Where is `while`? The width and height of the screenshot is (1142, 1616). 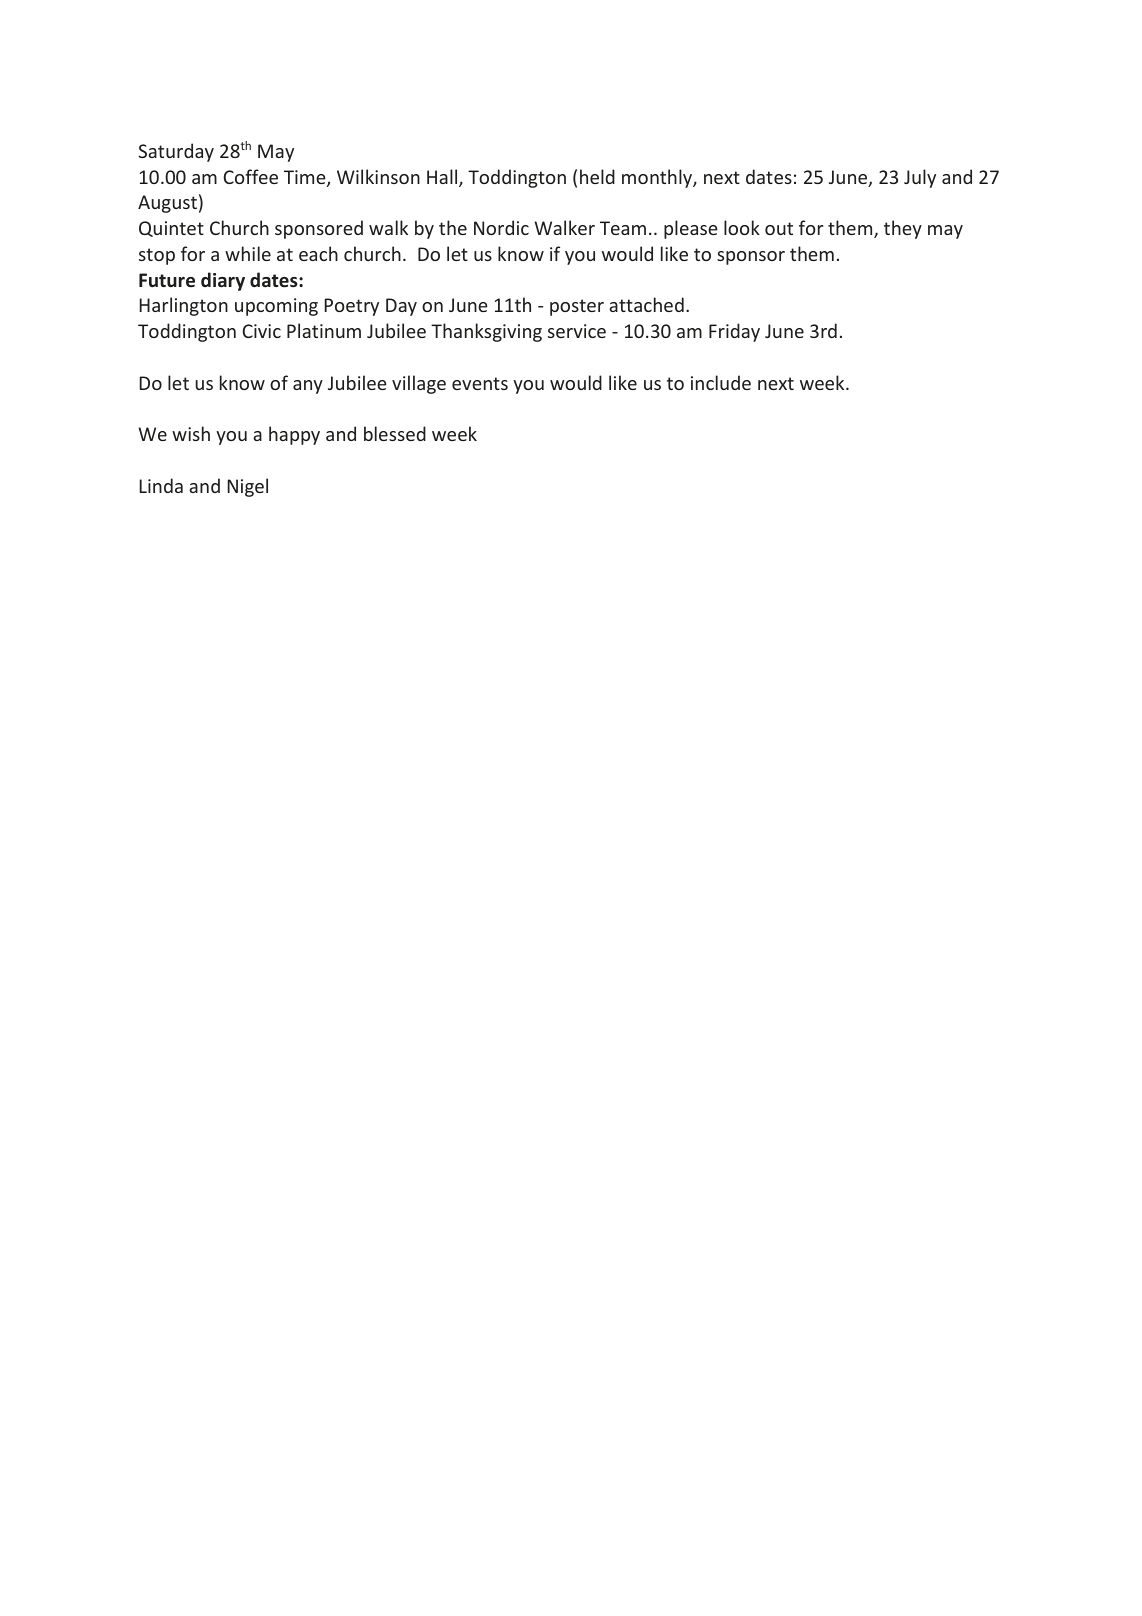
while is located at coordinates (248, 253).
